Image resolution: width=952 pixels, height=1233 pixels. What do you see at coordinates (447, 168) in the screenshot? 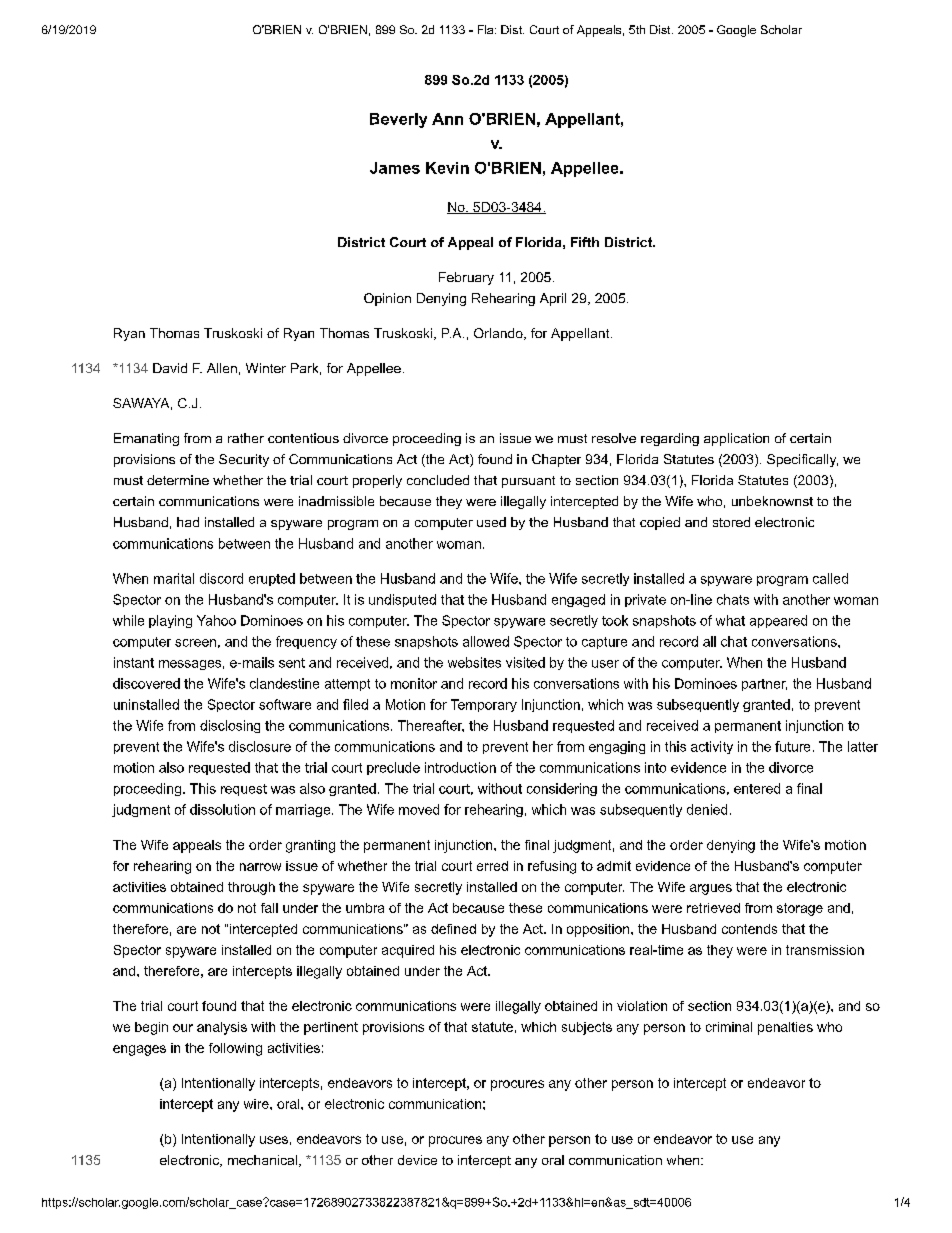
I see `Kevin` at bounding box center [447, 168].
